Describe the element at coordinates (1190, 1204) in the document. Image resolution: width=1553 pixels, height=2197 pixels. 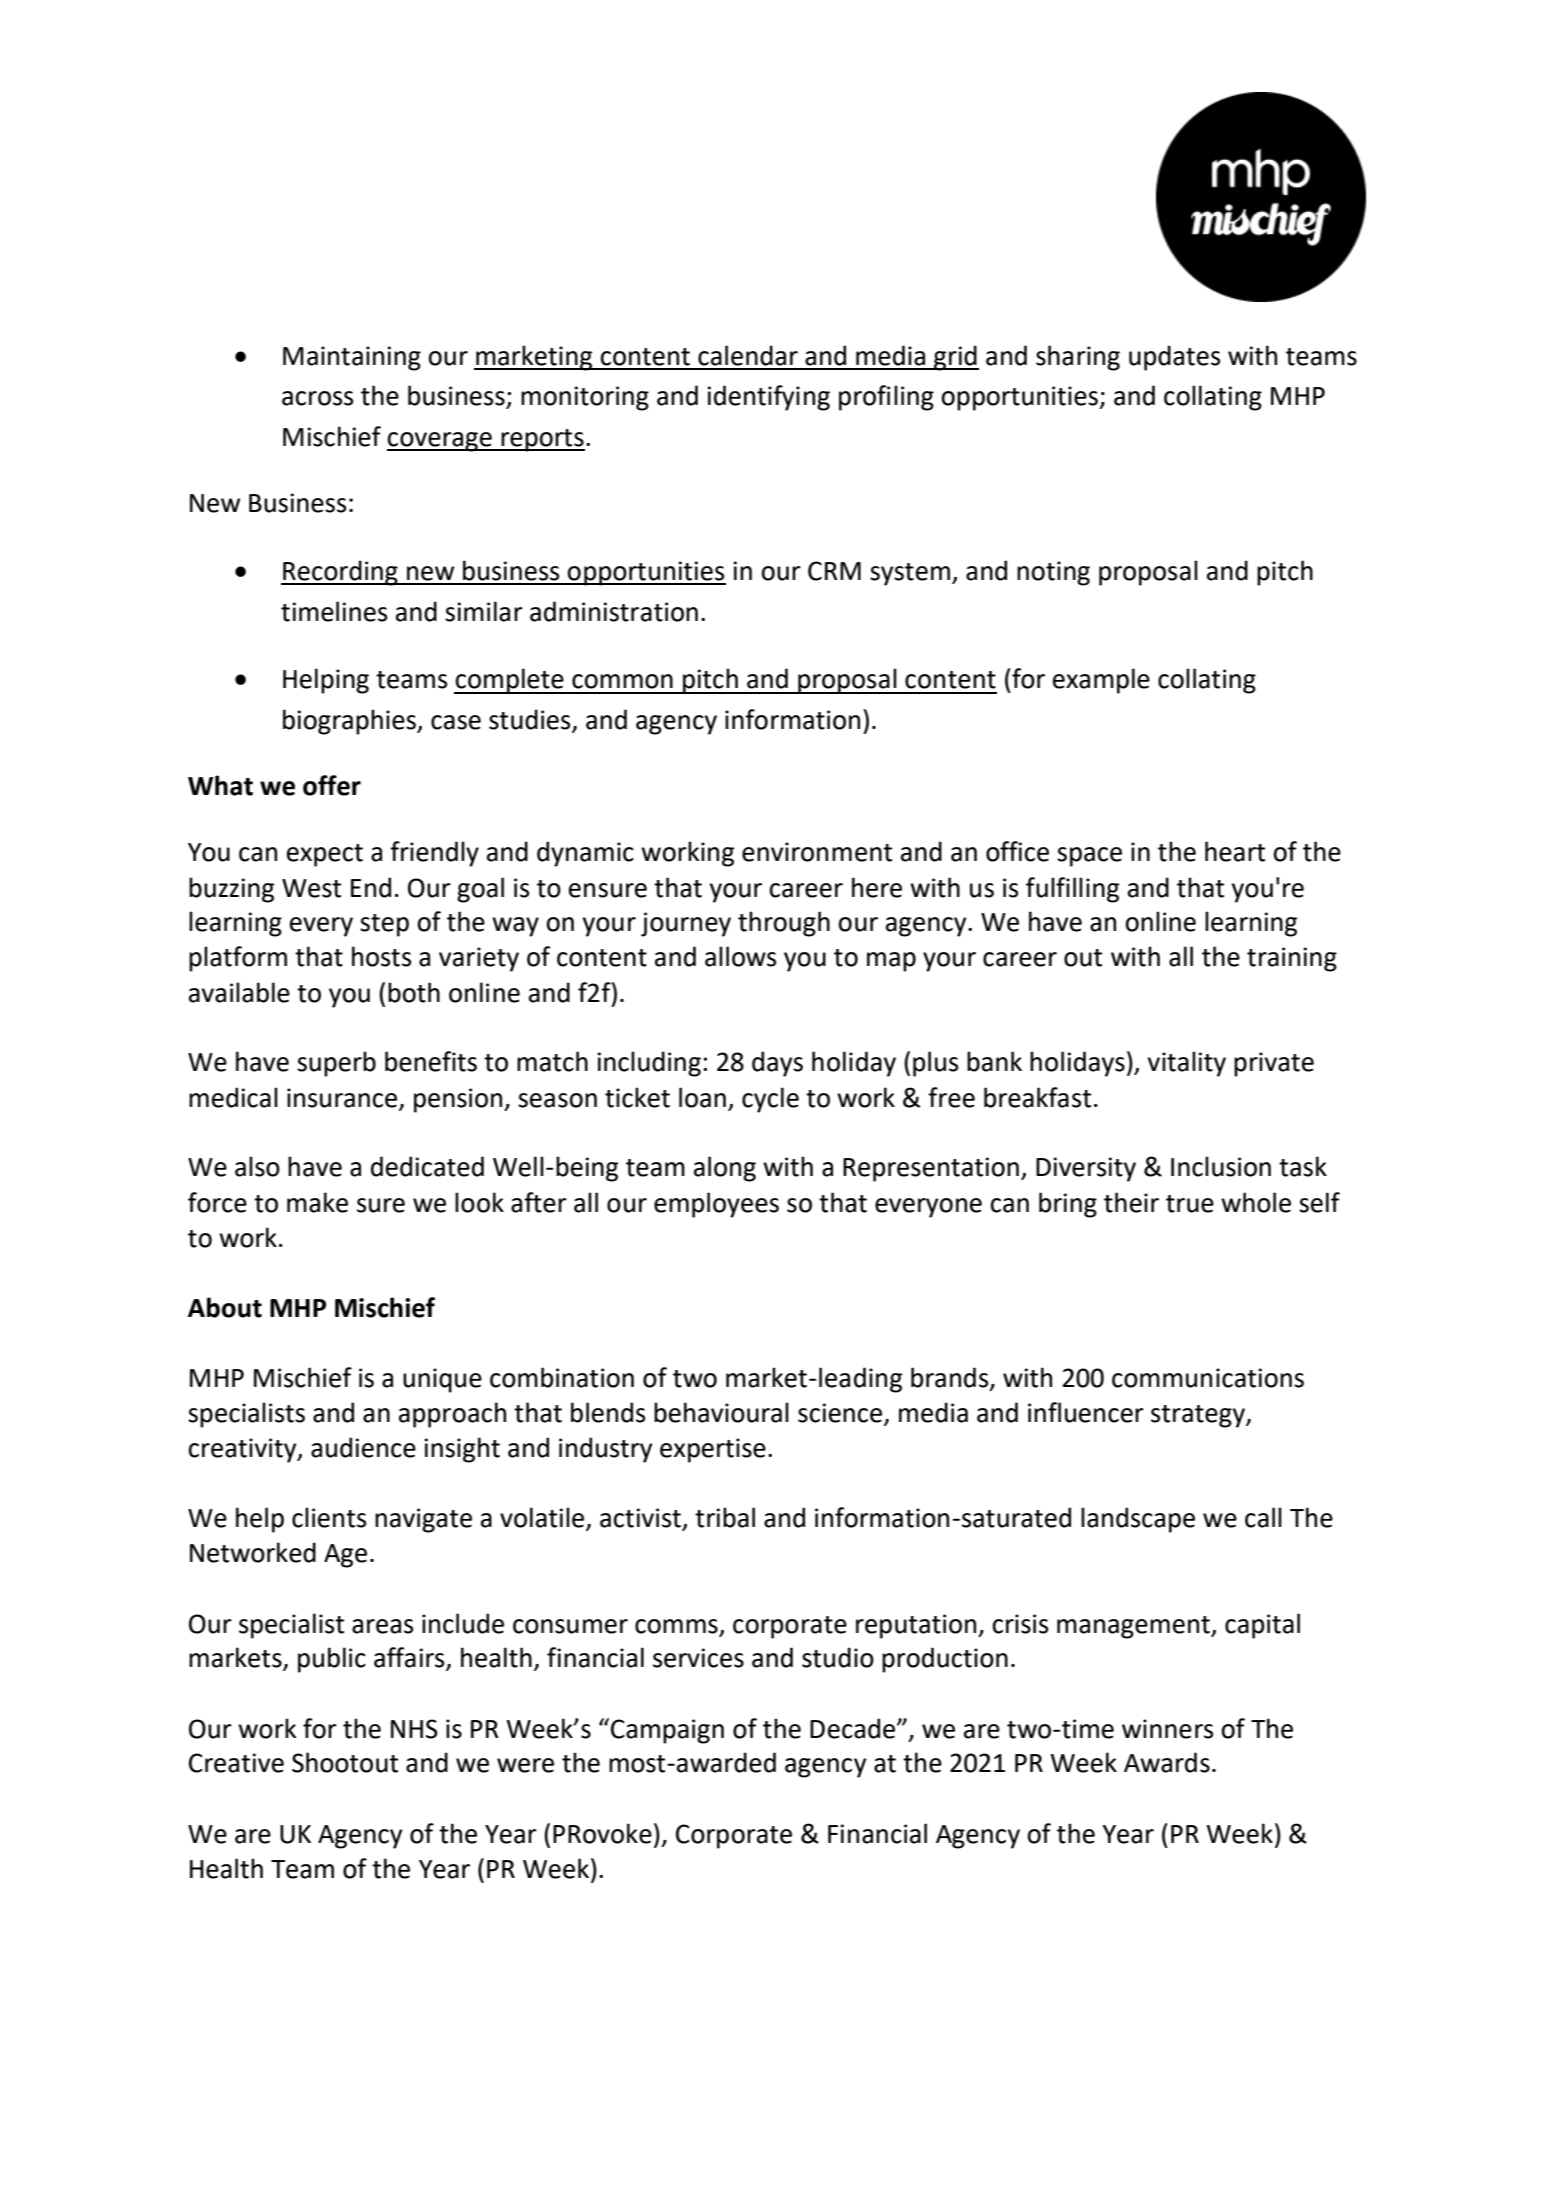
I see `true` at that location.
